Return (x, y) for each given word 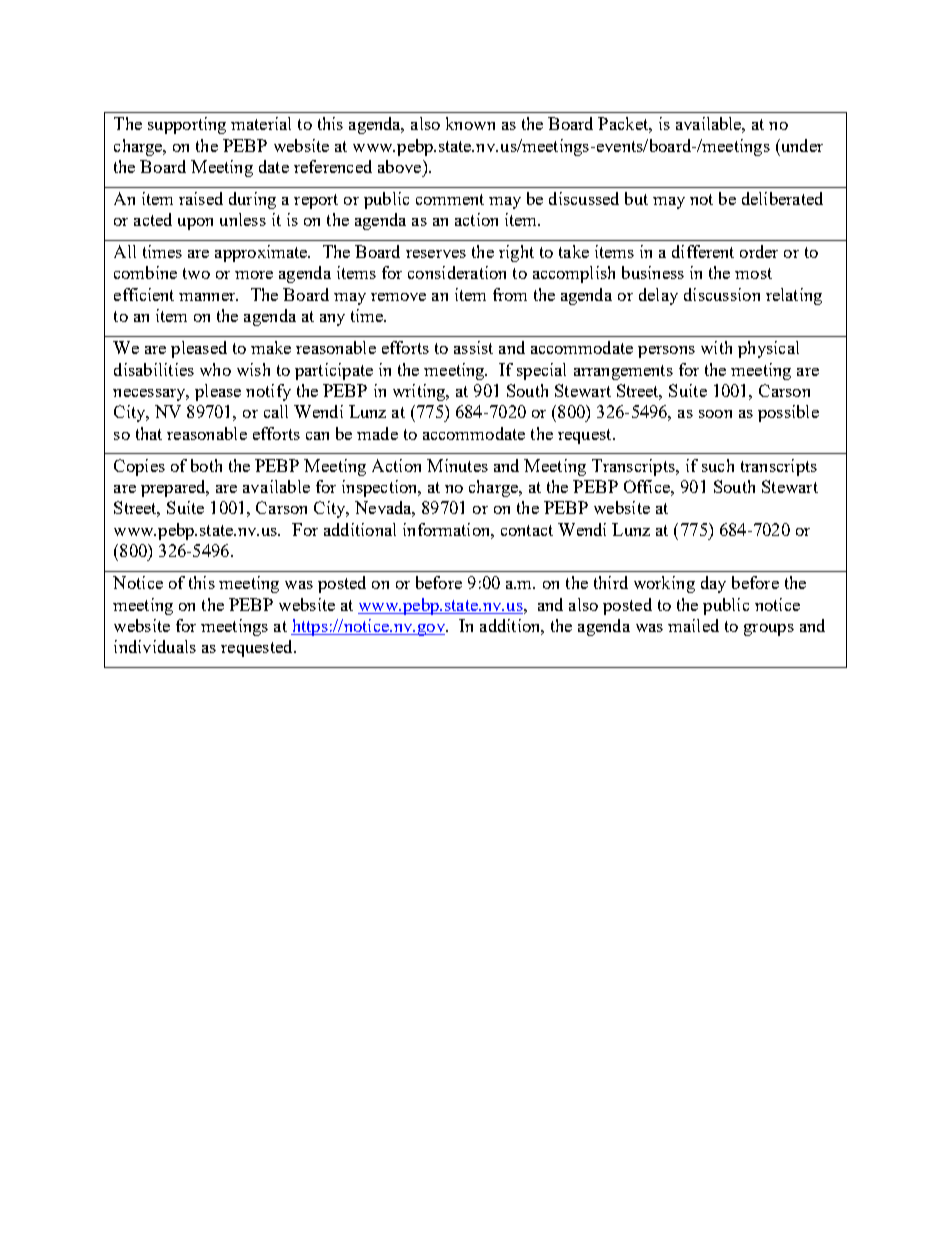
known (470, 123)
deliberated (782, 198)
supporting (187, 125)
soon (715, 414)
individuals (155, 646)
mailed (693, 625)
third (611, 582)
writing (420, 392)
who (215, 369)
